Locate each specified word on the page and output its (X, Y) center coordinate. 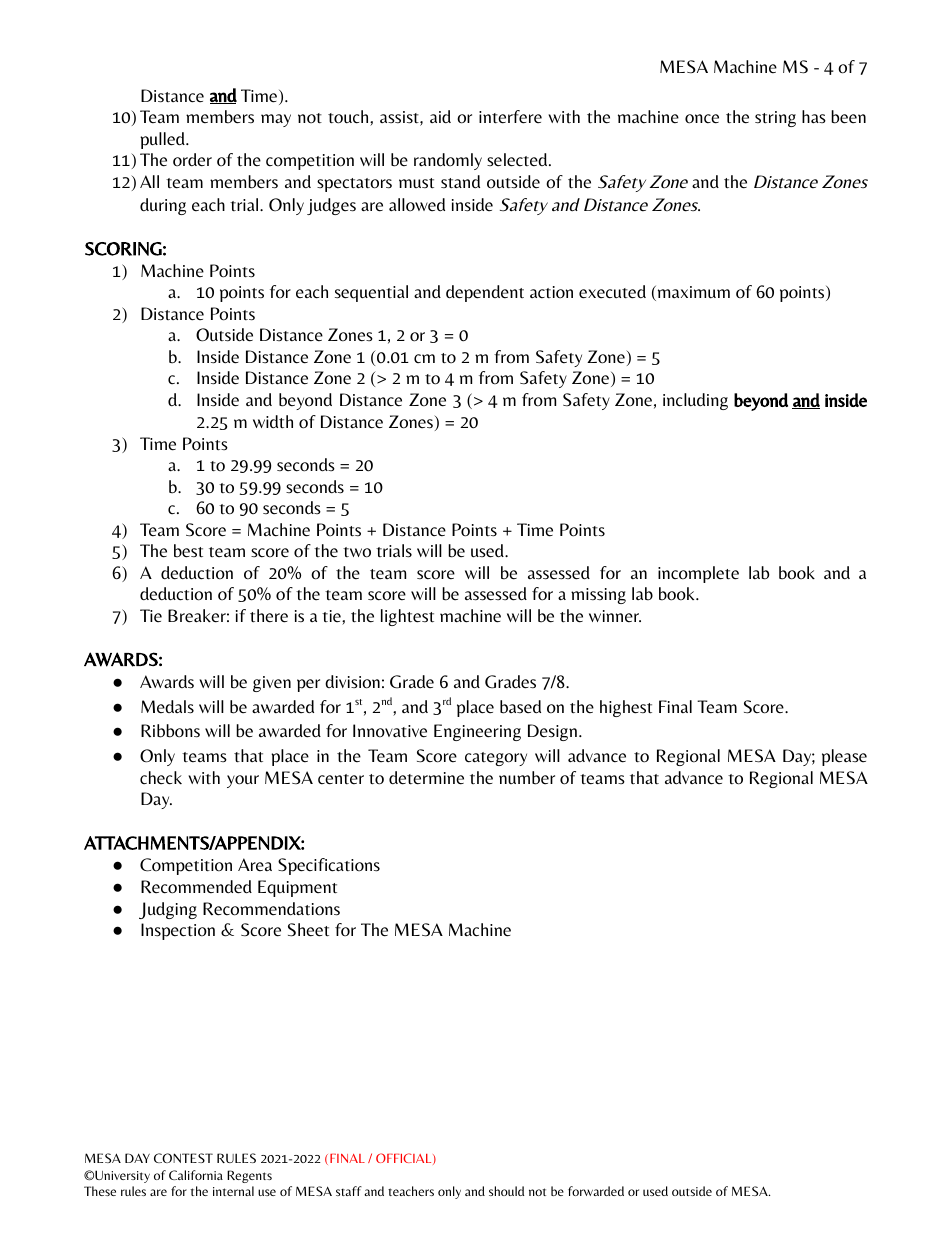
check (161, 778)
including (695, 401)
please (844, 757)
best (188, 551)
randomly (448, 161)
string (775, 119)
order (192, 160)
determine (426, 778)
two (357, 552)
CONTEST (183, 1158)
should (506, 1191)
